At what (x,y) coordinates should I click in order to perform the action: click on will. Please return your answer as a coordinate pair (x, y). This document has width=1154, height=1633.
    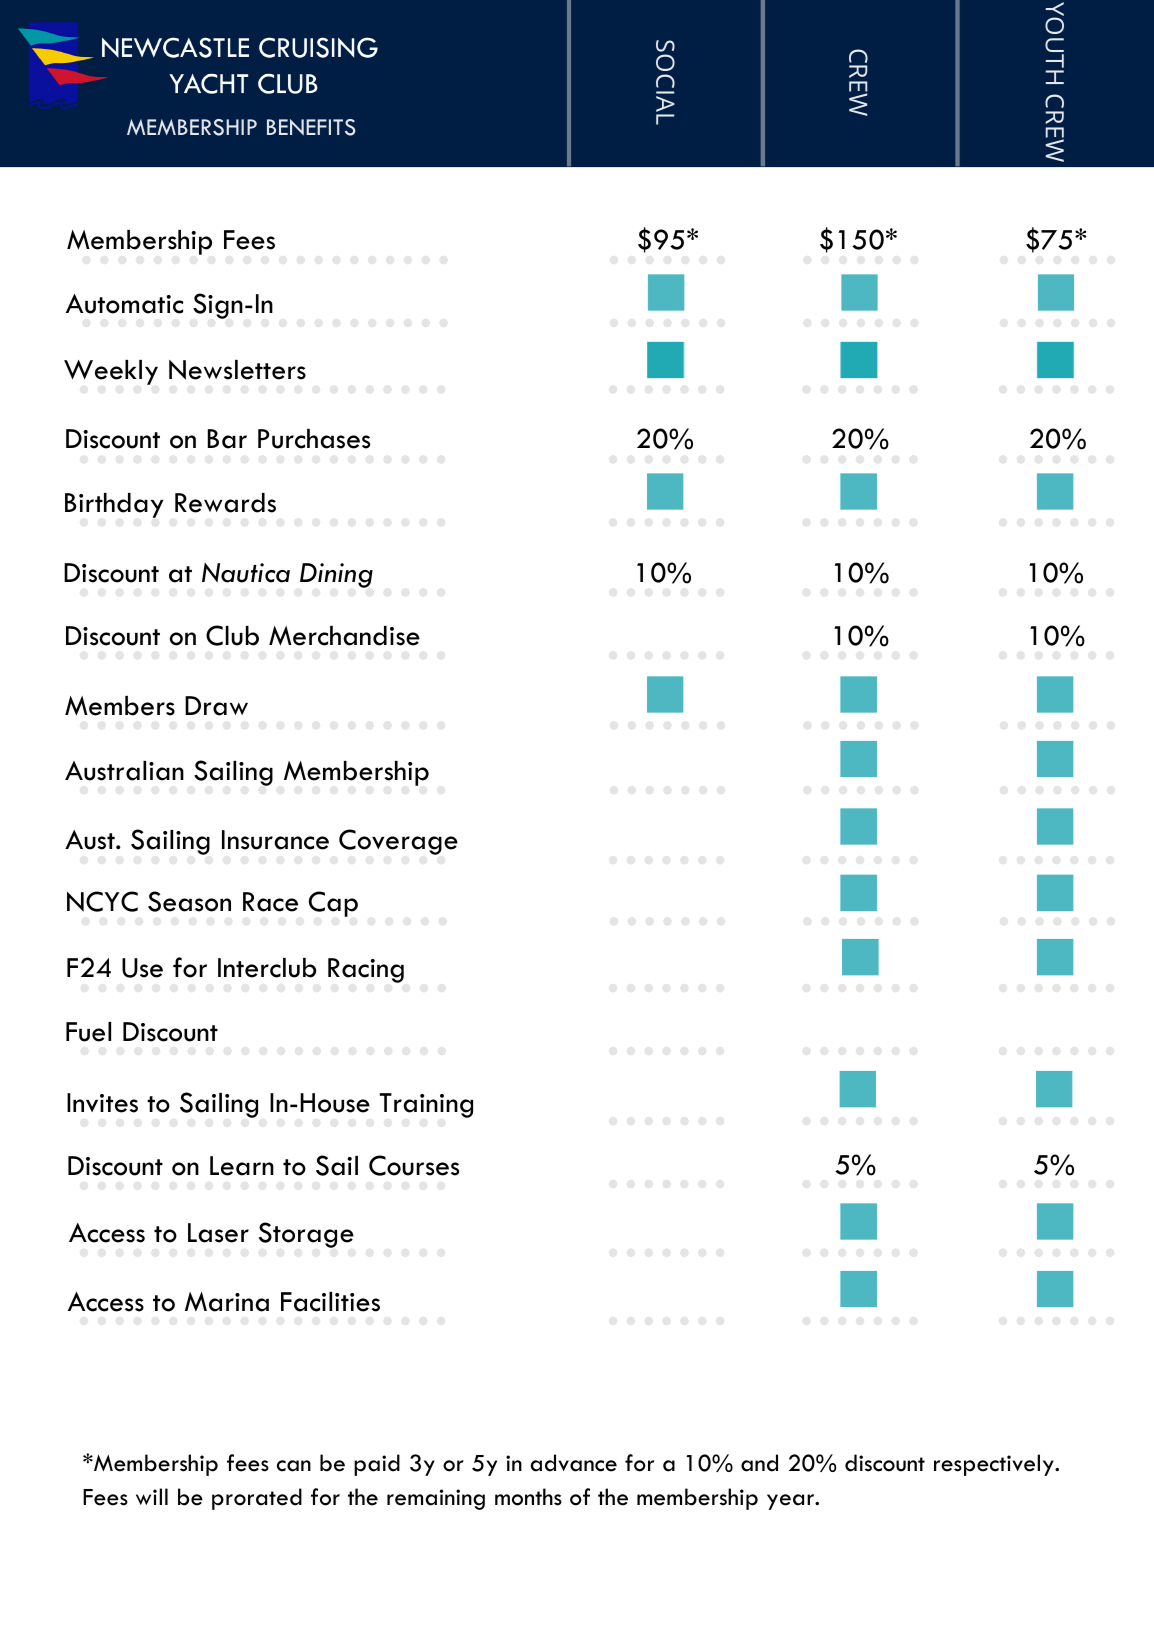
    Looking at the image, I should click on (152, 1496).
